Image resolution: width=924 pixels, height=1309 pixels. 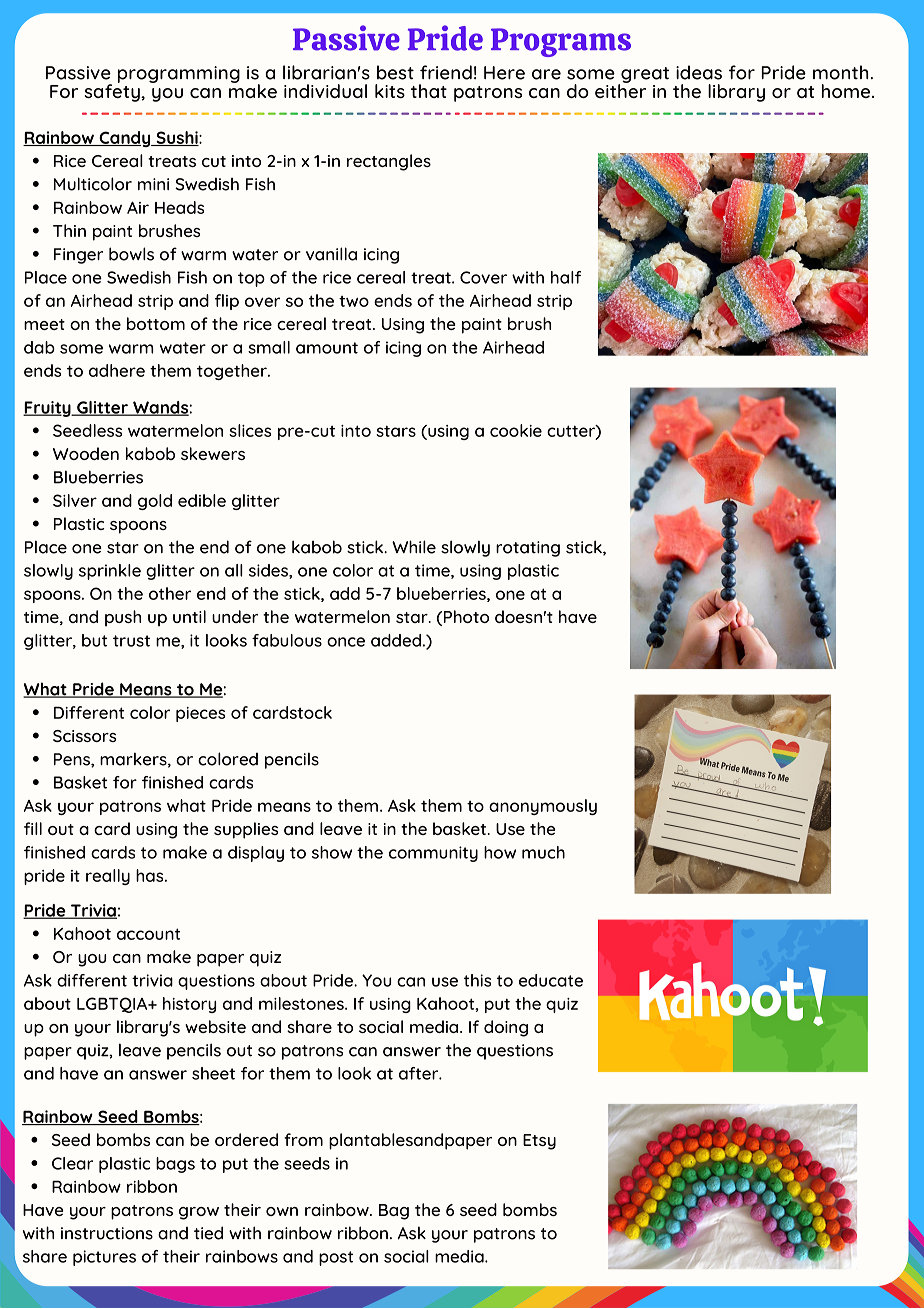 What do you see at coordinates (113, 92) in the screenshot?
I see `safety` at bounding box center [113, 92].
